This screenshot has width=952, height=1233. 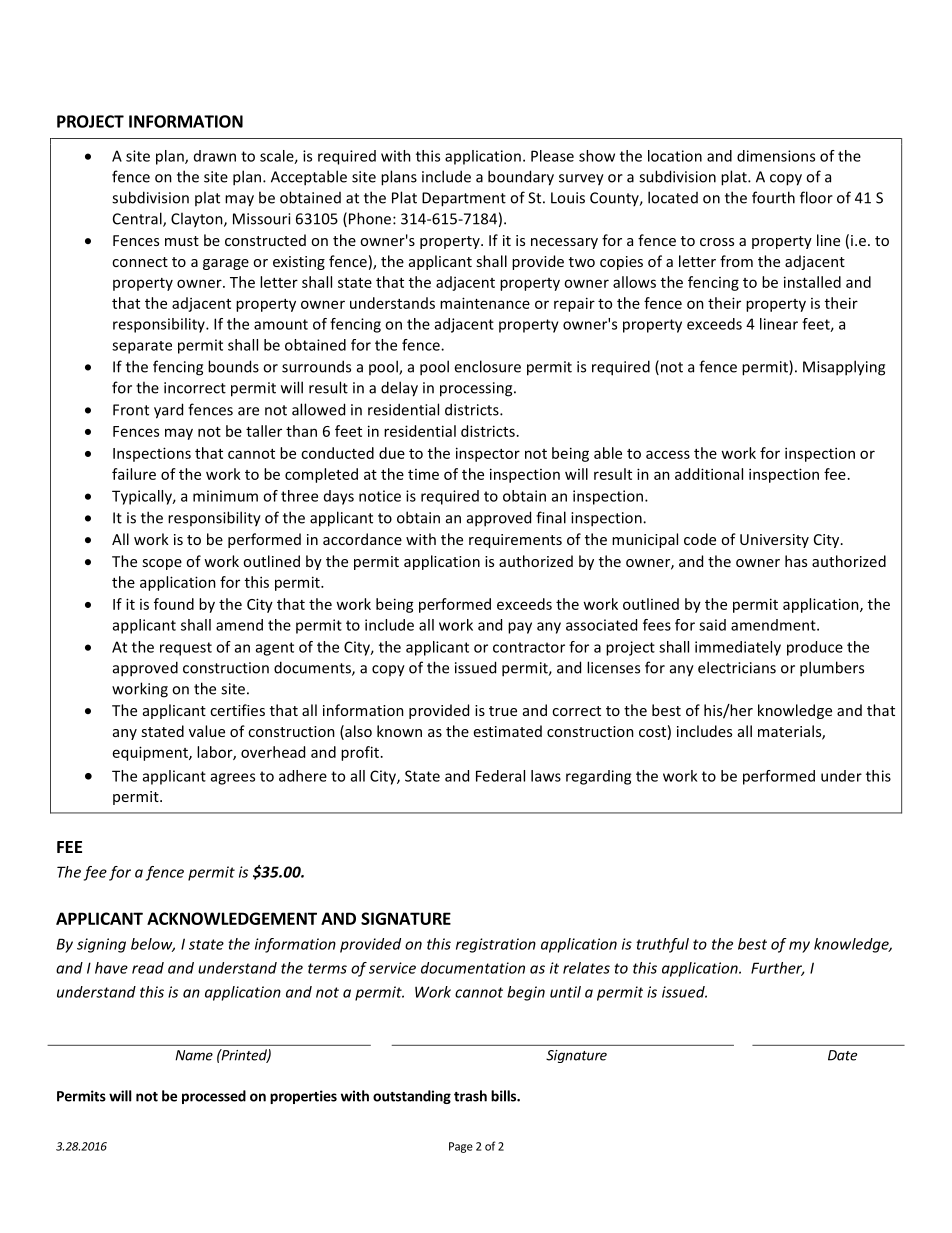 I want to click on Federal, so click(x=500, y=776).
